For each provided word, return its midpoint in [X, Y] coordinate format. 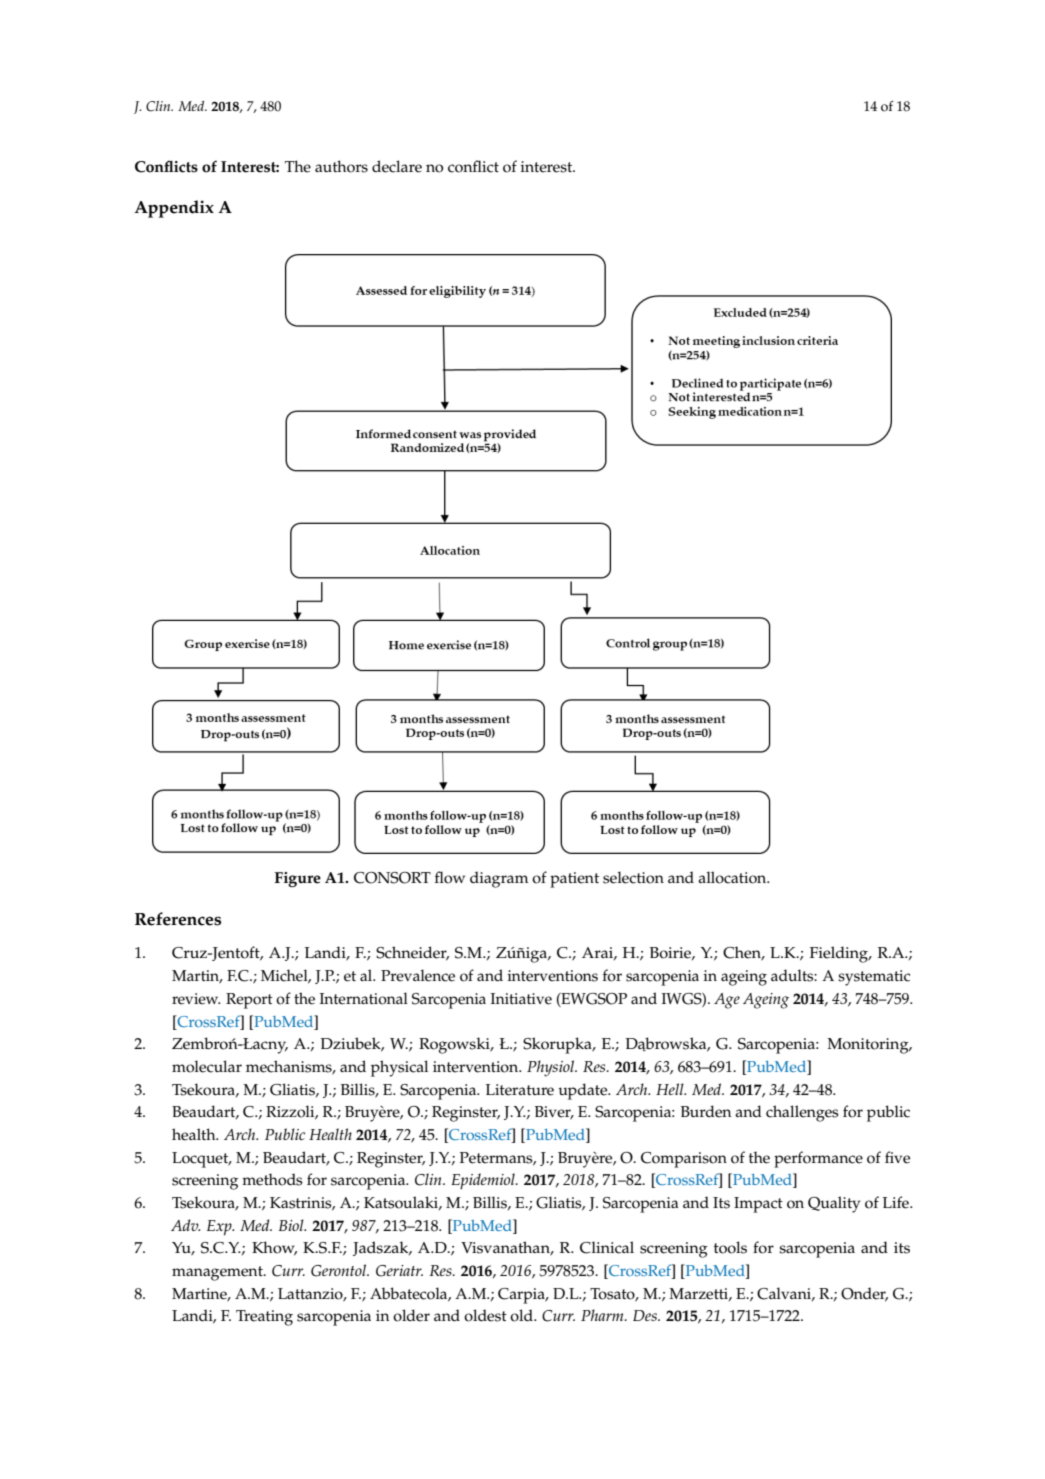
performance [818, 1159]
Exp [220, 1228]
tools [730, 1247]
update [584, 1091]
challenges [802, 1113]
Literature [520, 1090]
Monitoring [869, 1046]
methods [272, 1179]
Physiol [551, 1068]
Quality [834, 1204]
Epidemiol [484, 1181]
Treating [264, 1318]
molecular [207, 1066]
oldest [485, 1315]
